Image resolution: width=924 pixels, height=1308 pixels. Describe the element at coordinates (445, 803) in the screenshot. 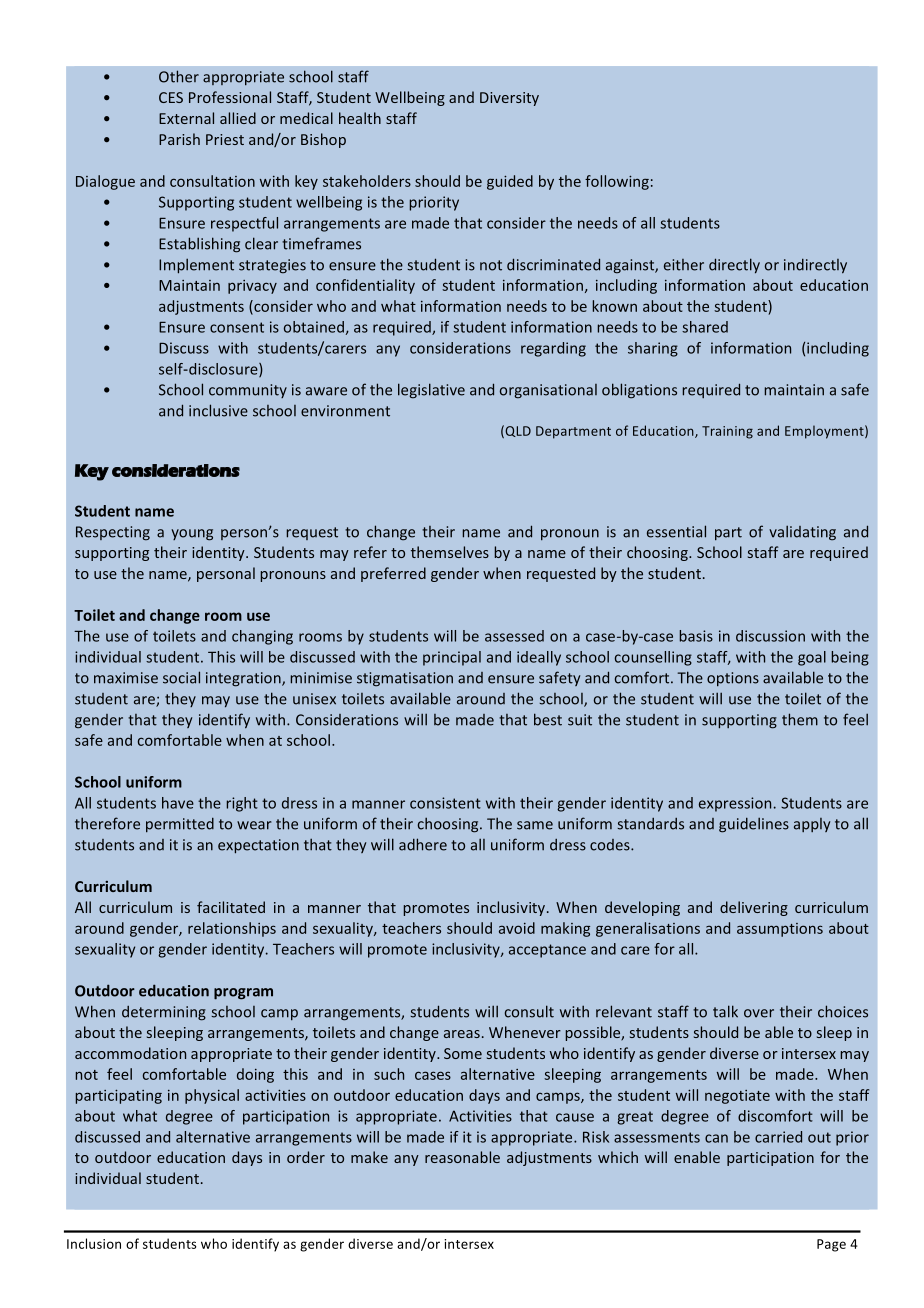

I see `consistent` at that location.
